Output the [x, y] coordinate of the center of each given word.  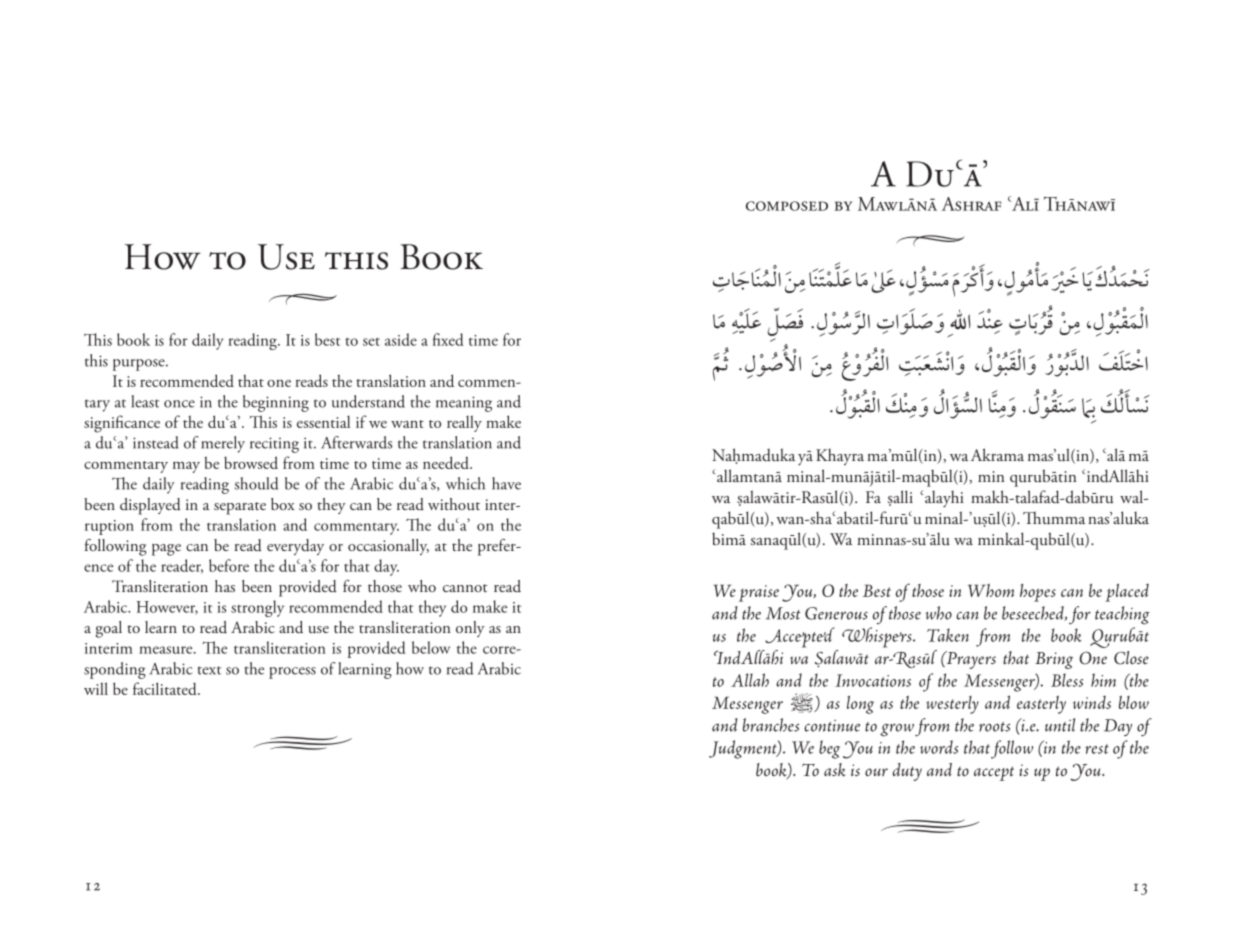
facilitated [166, 688]
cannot [465, 588]
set [371, 342]
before [229, 565]
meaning [464, 404]
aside [401, 339]
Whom [991, 590]
